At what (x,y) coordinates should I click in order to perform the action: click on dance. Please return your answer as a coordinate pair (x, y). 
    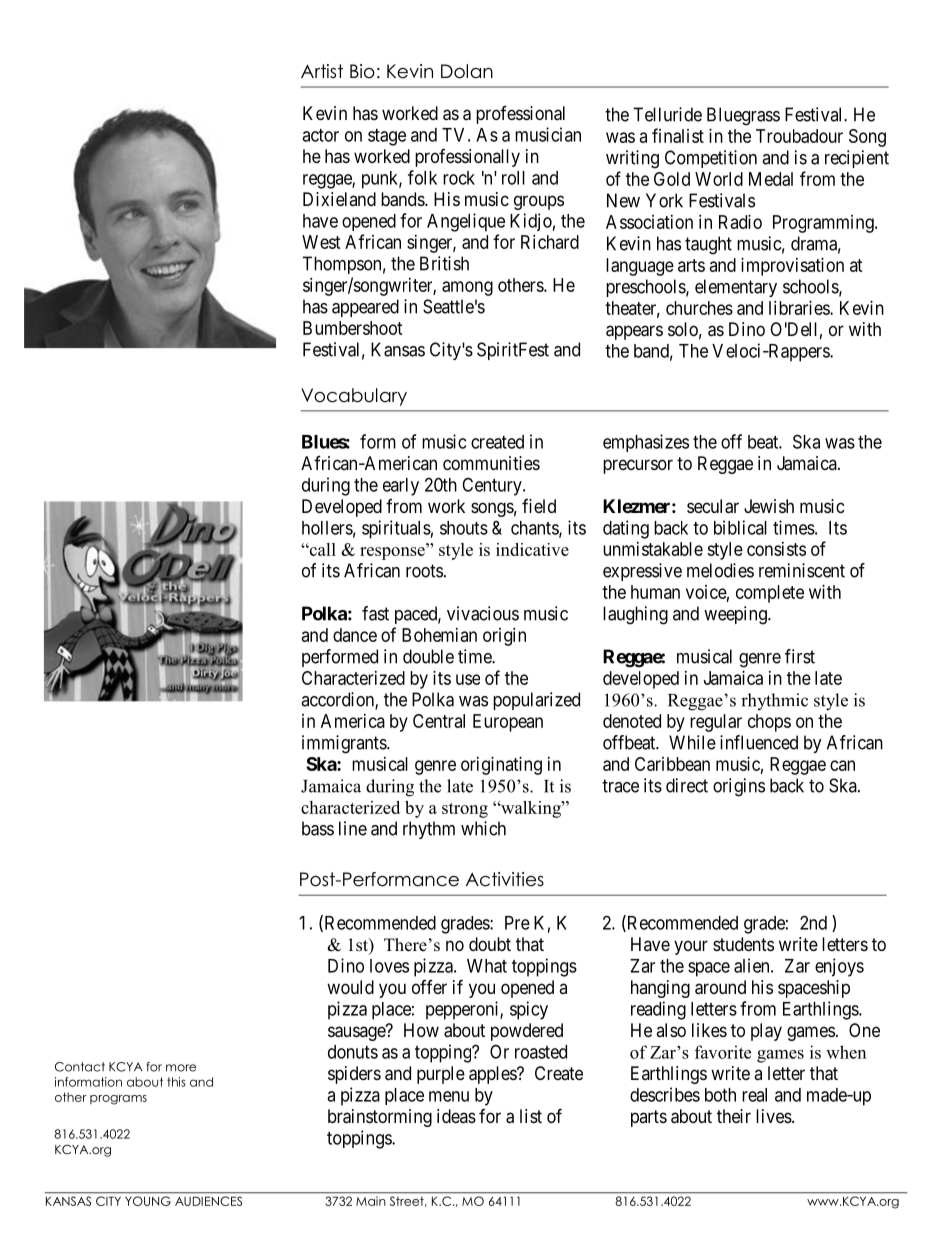
    Looking at the image, I should click on (355, 635).
